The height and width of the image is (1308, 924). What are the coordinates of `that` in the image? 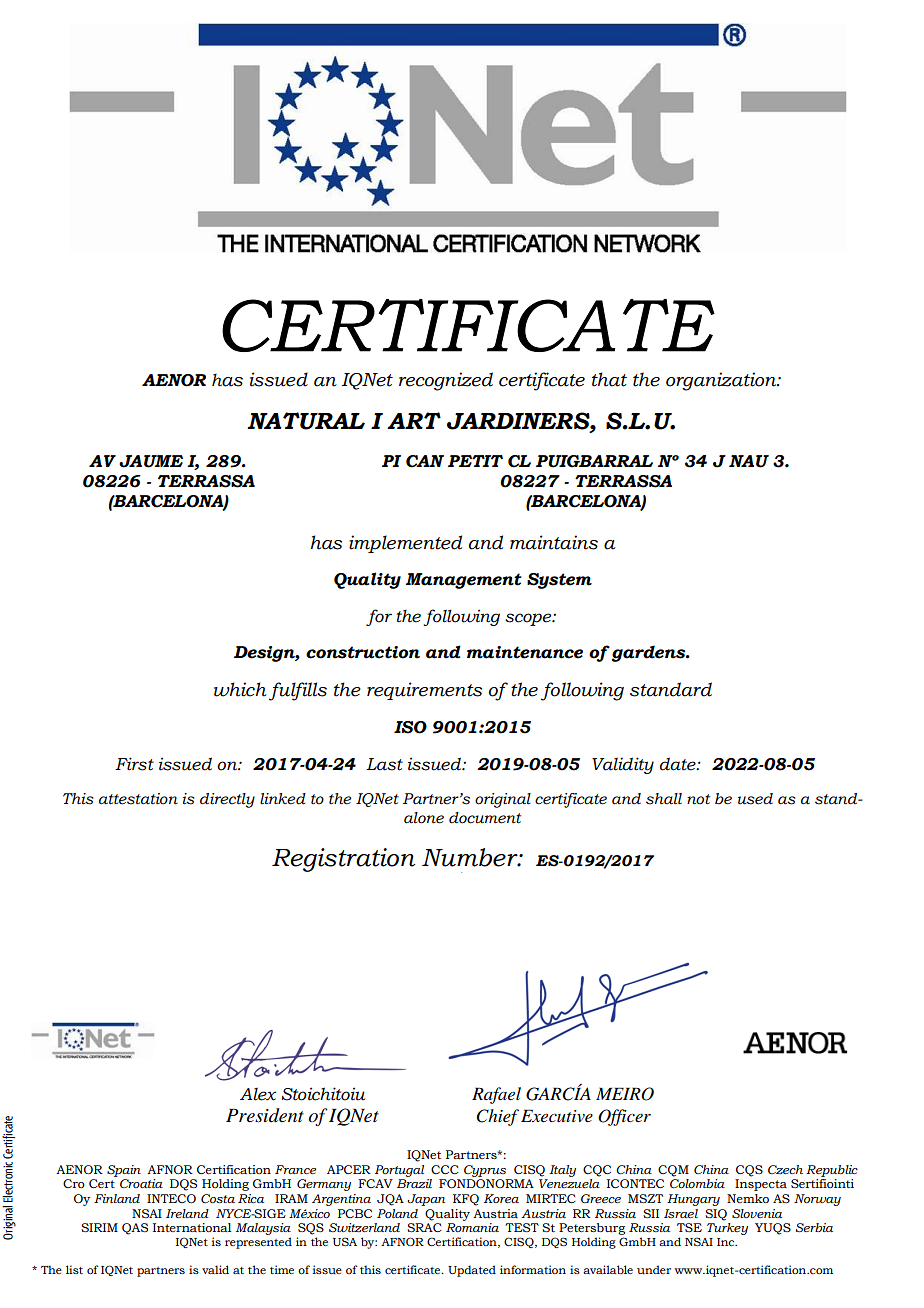 It's located at (609, 379).
